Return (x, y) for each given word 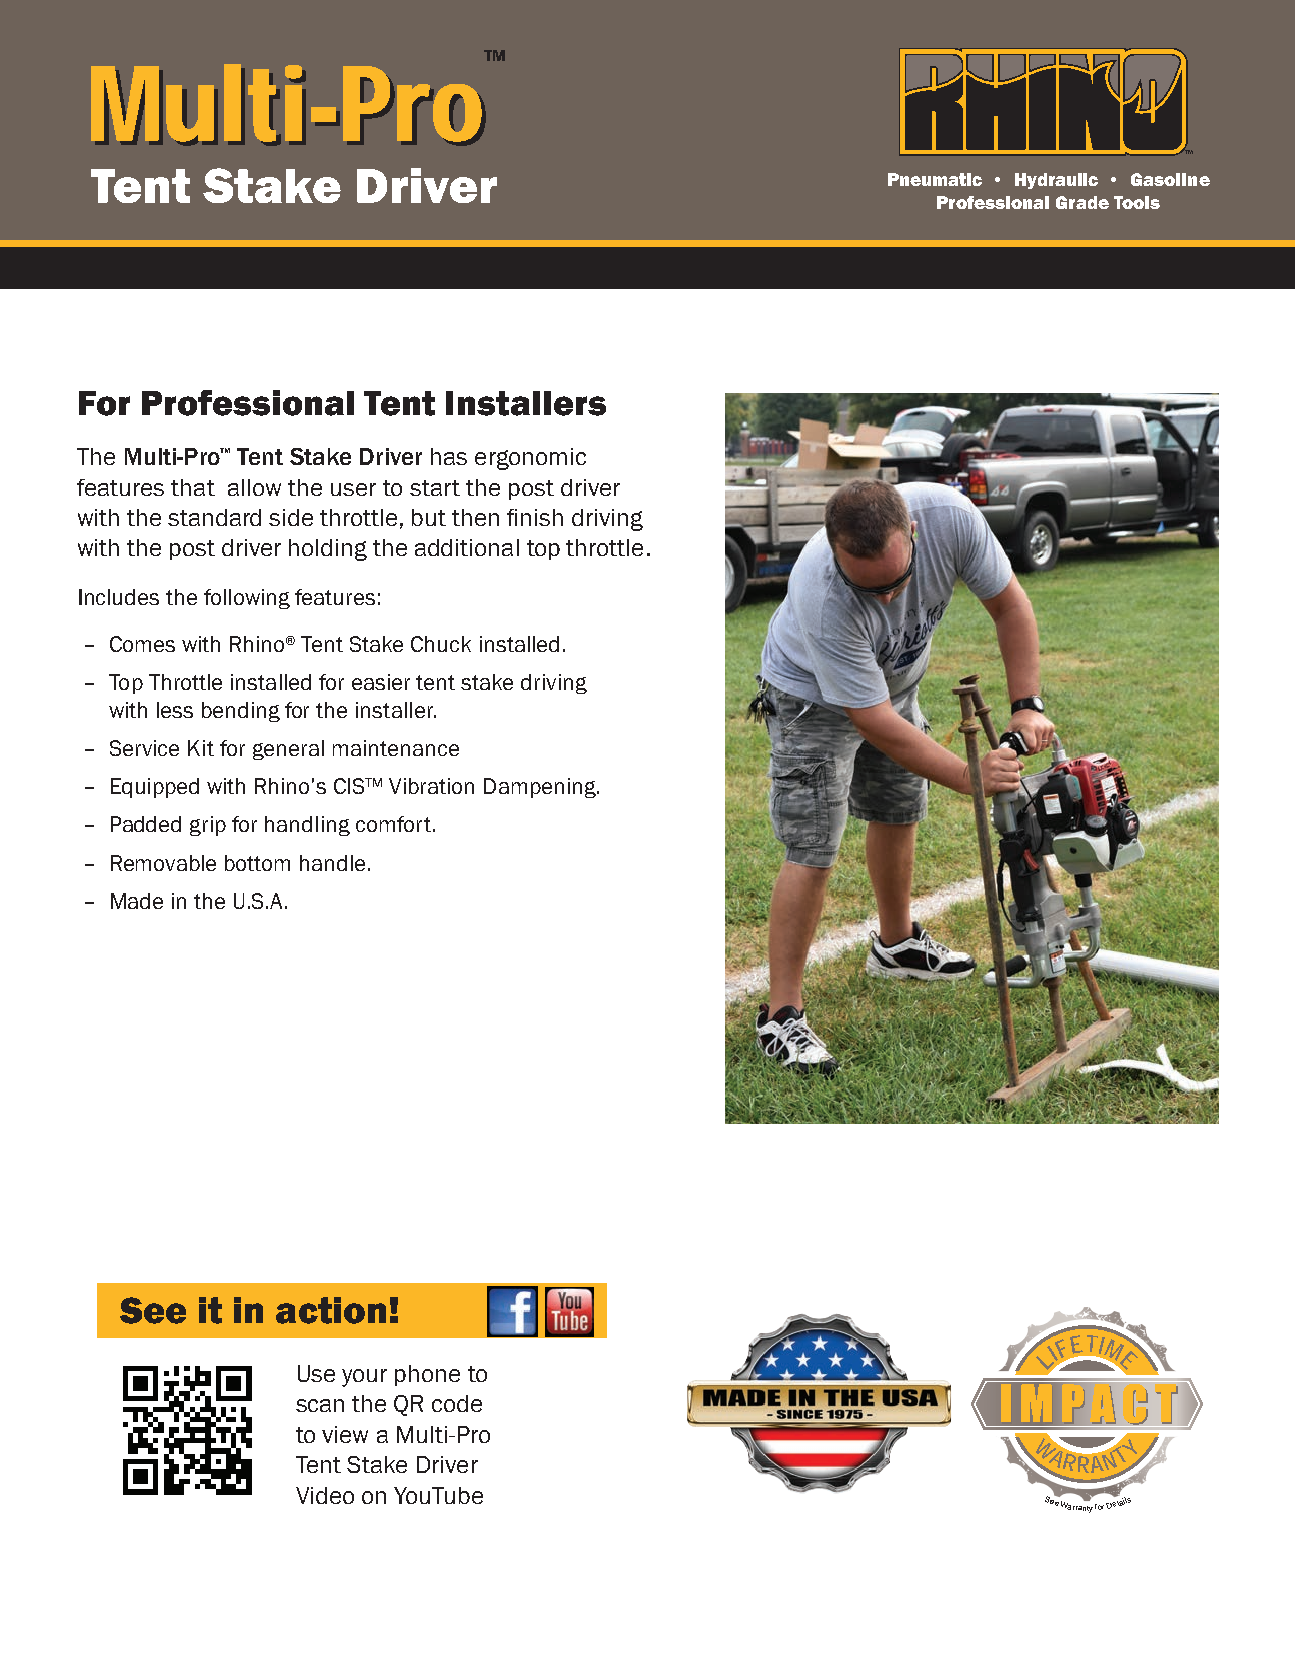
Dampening (541, 788)
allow (254, 487)
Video (325, 1495)
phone (427, 1375)
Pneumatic (935, 179)
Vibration (431, 786)
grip (208, 826)
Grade (1082, 202)
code (457, 1403)
